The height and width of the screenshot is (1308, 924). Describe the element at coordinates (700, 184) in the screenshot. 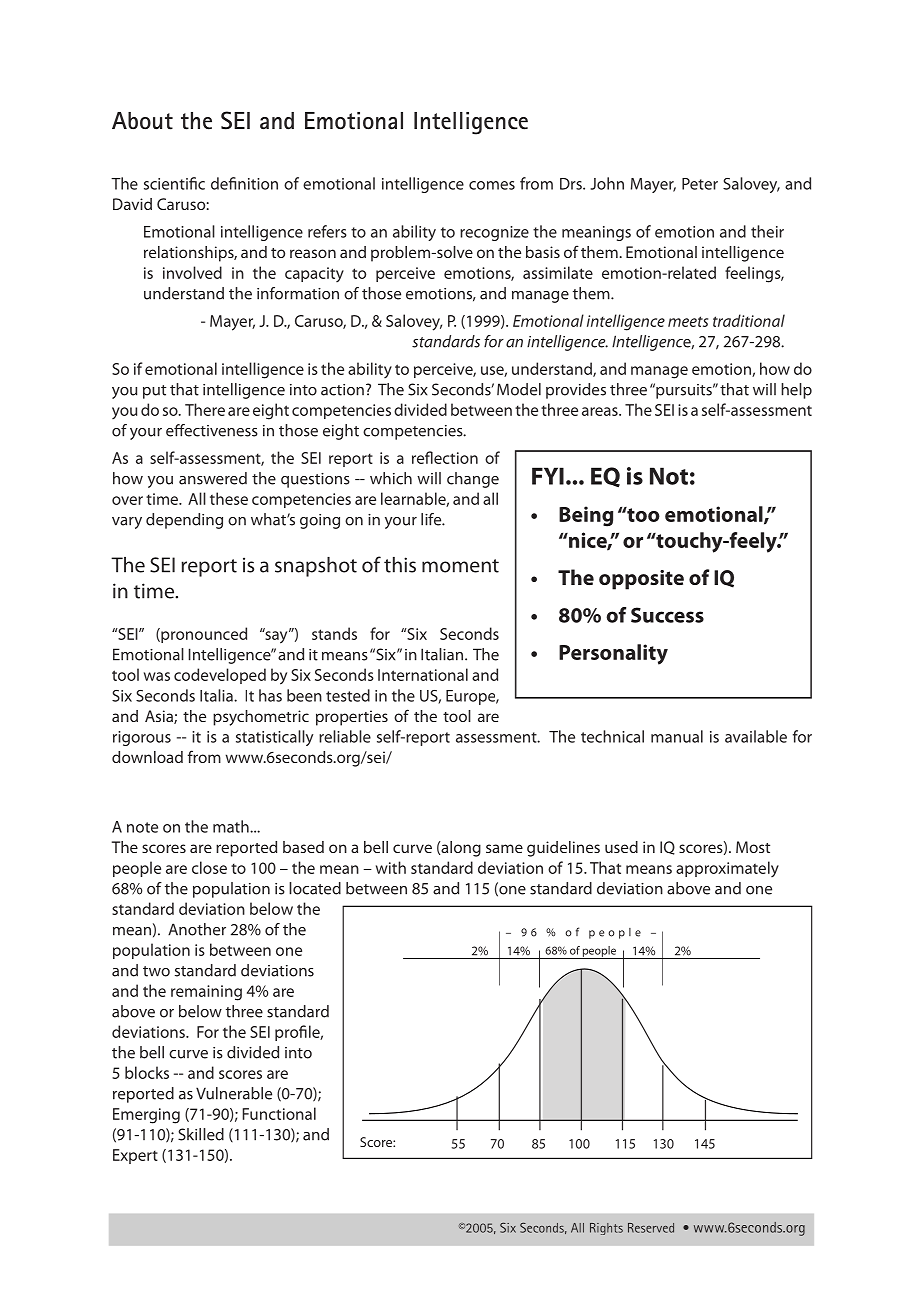

I see `Peter` at that location.
